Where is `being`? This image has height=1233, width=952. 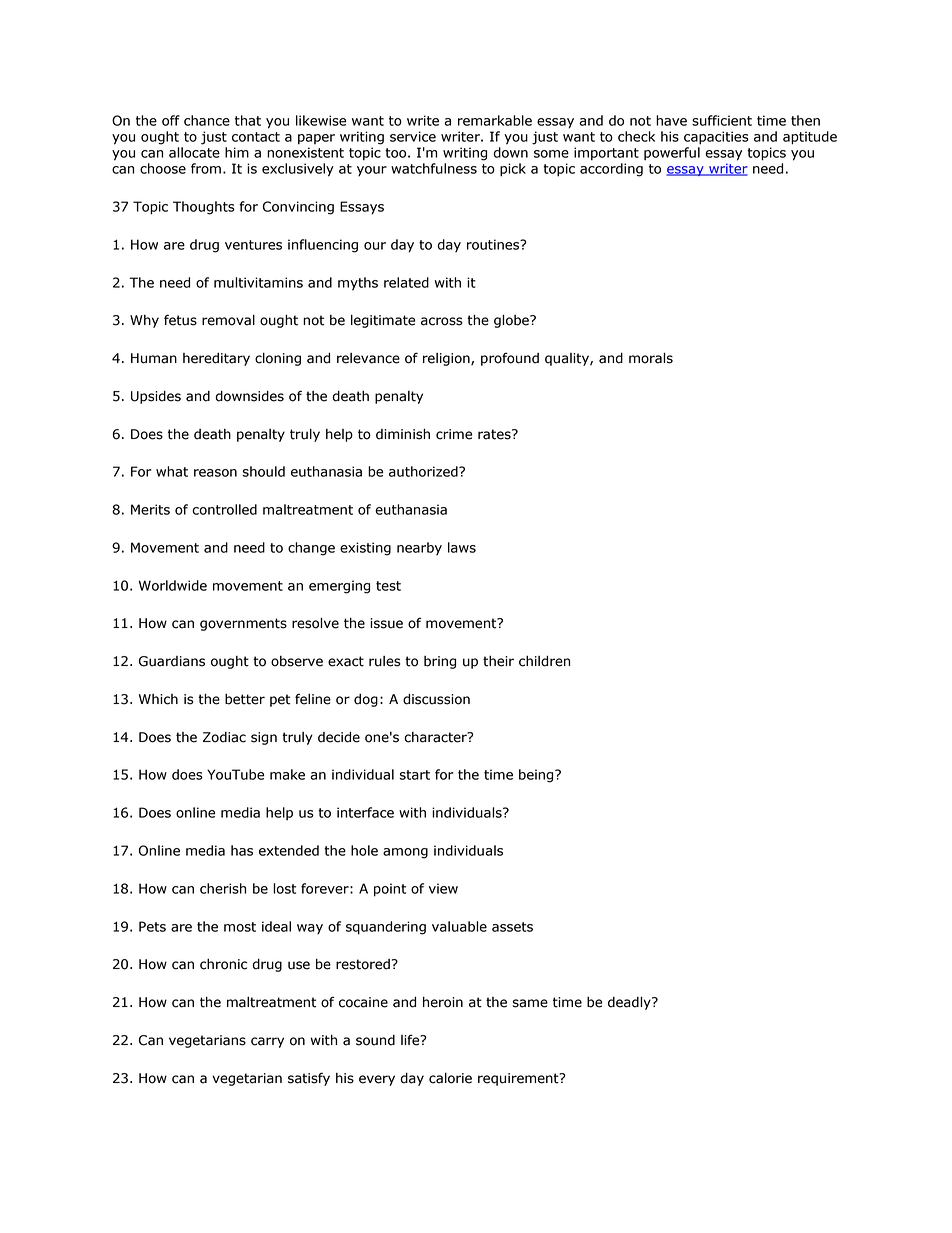
being is located at coordinates (537, 776).
